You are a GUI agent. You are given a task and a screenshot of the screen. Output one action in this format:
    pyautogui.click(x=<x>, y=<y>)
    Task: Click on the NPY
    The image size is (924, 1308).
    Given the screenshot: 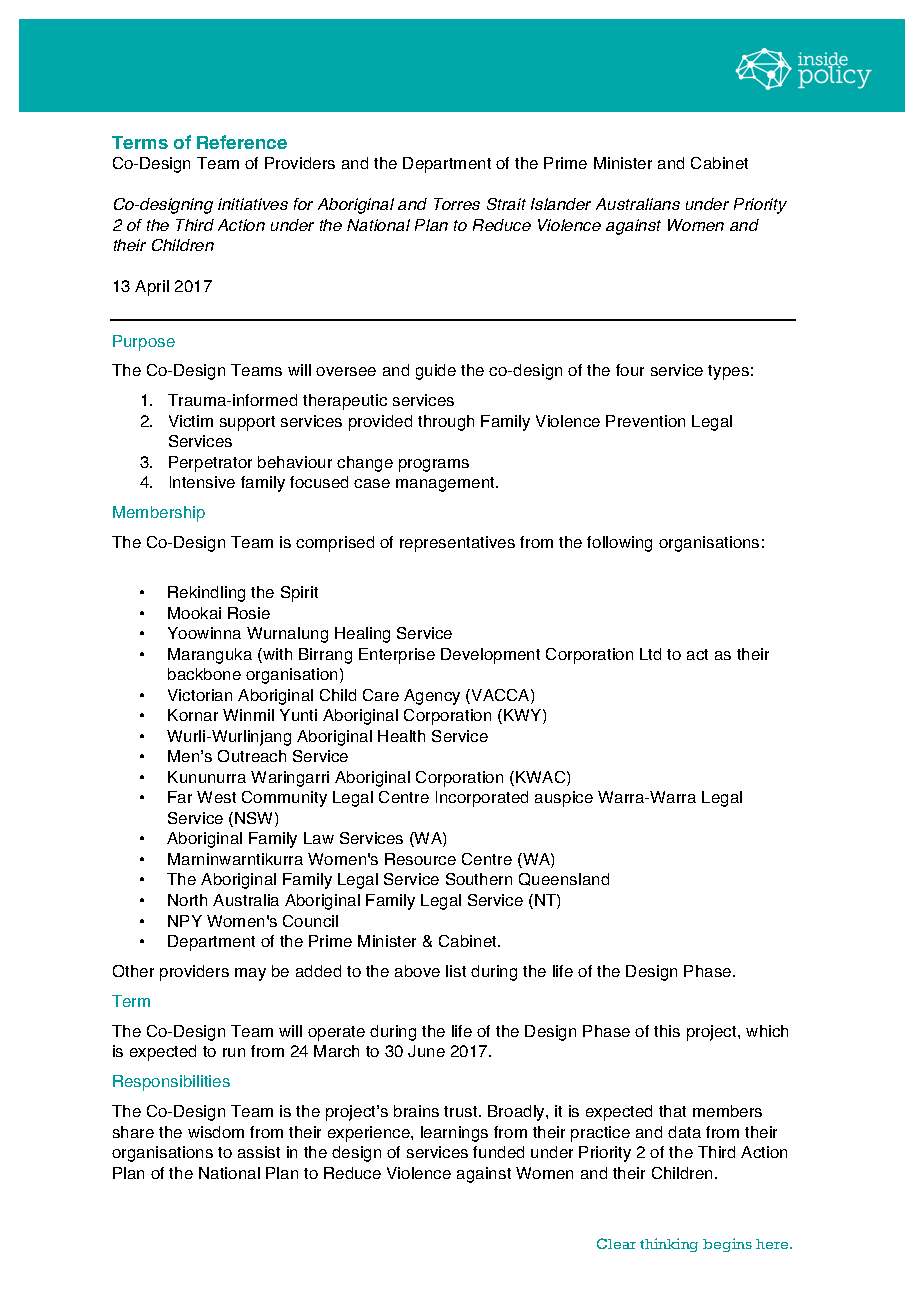 What is the action you would take?
    pyautogui.click(x=185, y=921)
